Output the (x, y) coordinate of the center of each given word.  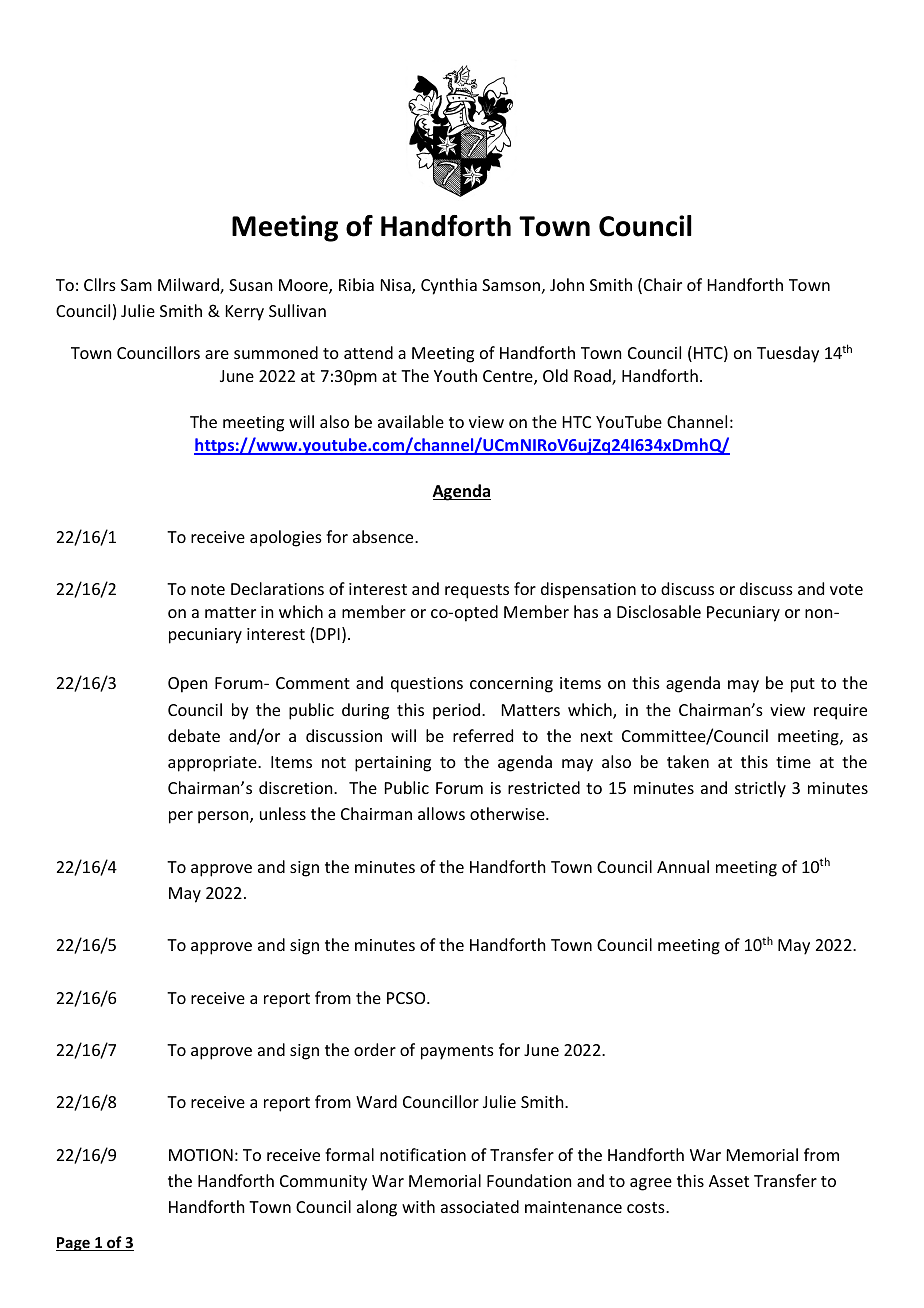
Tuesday (788, 354)
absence (384, 536)
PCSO (407, 998)
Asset (729, 1181)
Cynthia (449, 286)
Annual (683, 866)
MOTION (201, 1155)
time (793, 762)
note (208, 589)
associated (480, 1206)
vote (846, 589)
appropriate (213, 764)
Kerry (245, 313)
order (375, 1049)
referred (483, 735)
